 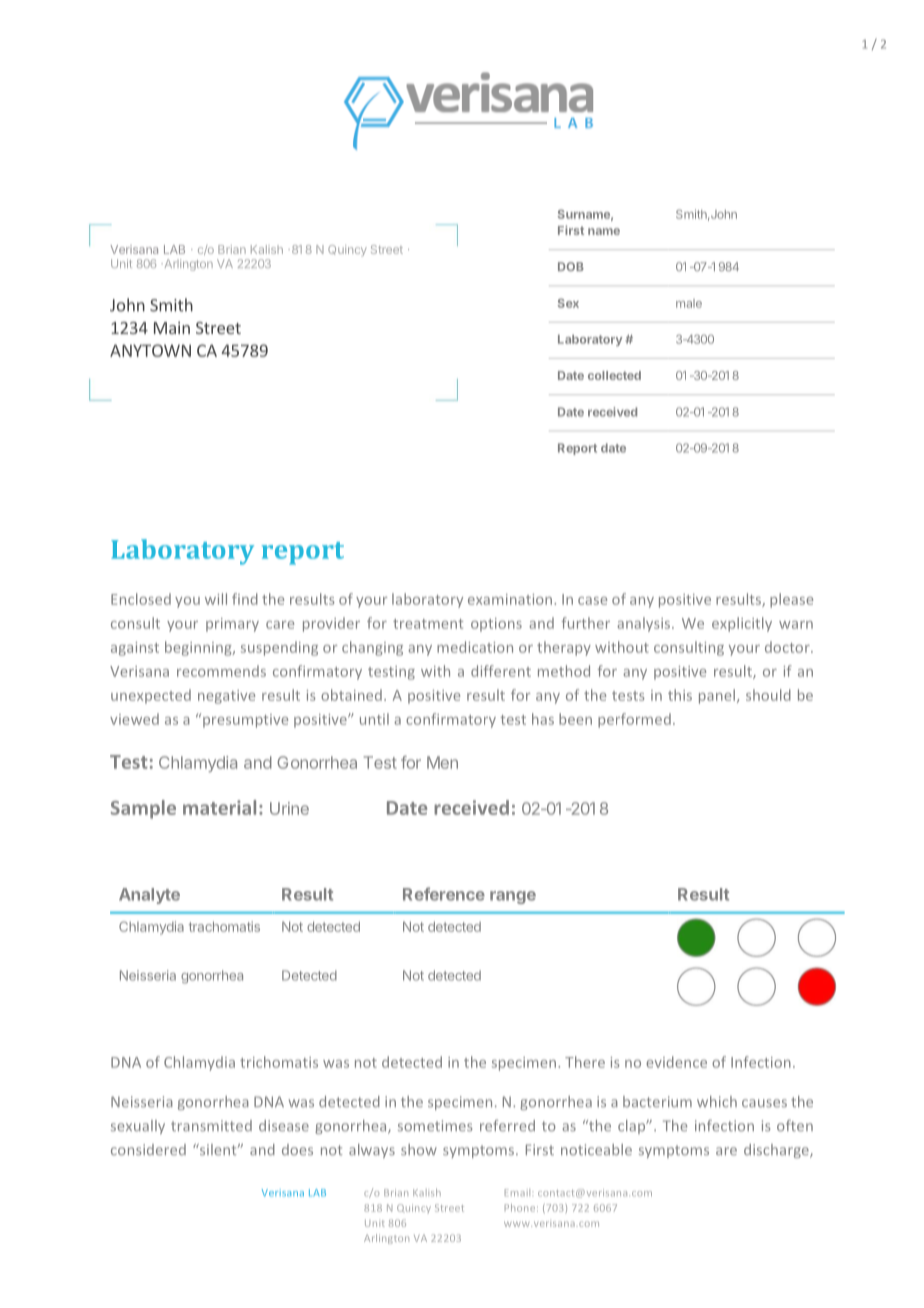 I want to click on transmitted, so click(x=211, y=1125).
